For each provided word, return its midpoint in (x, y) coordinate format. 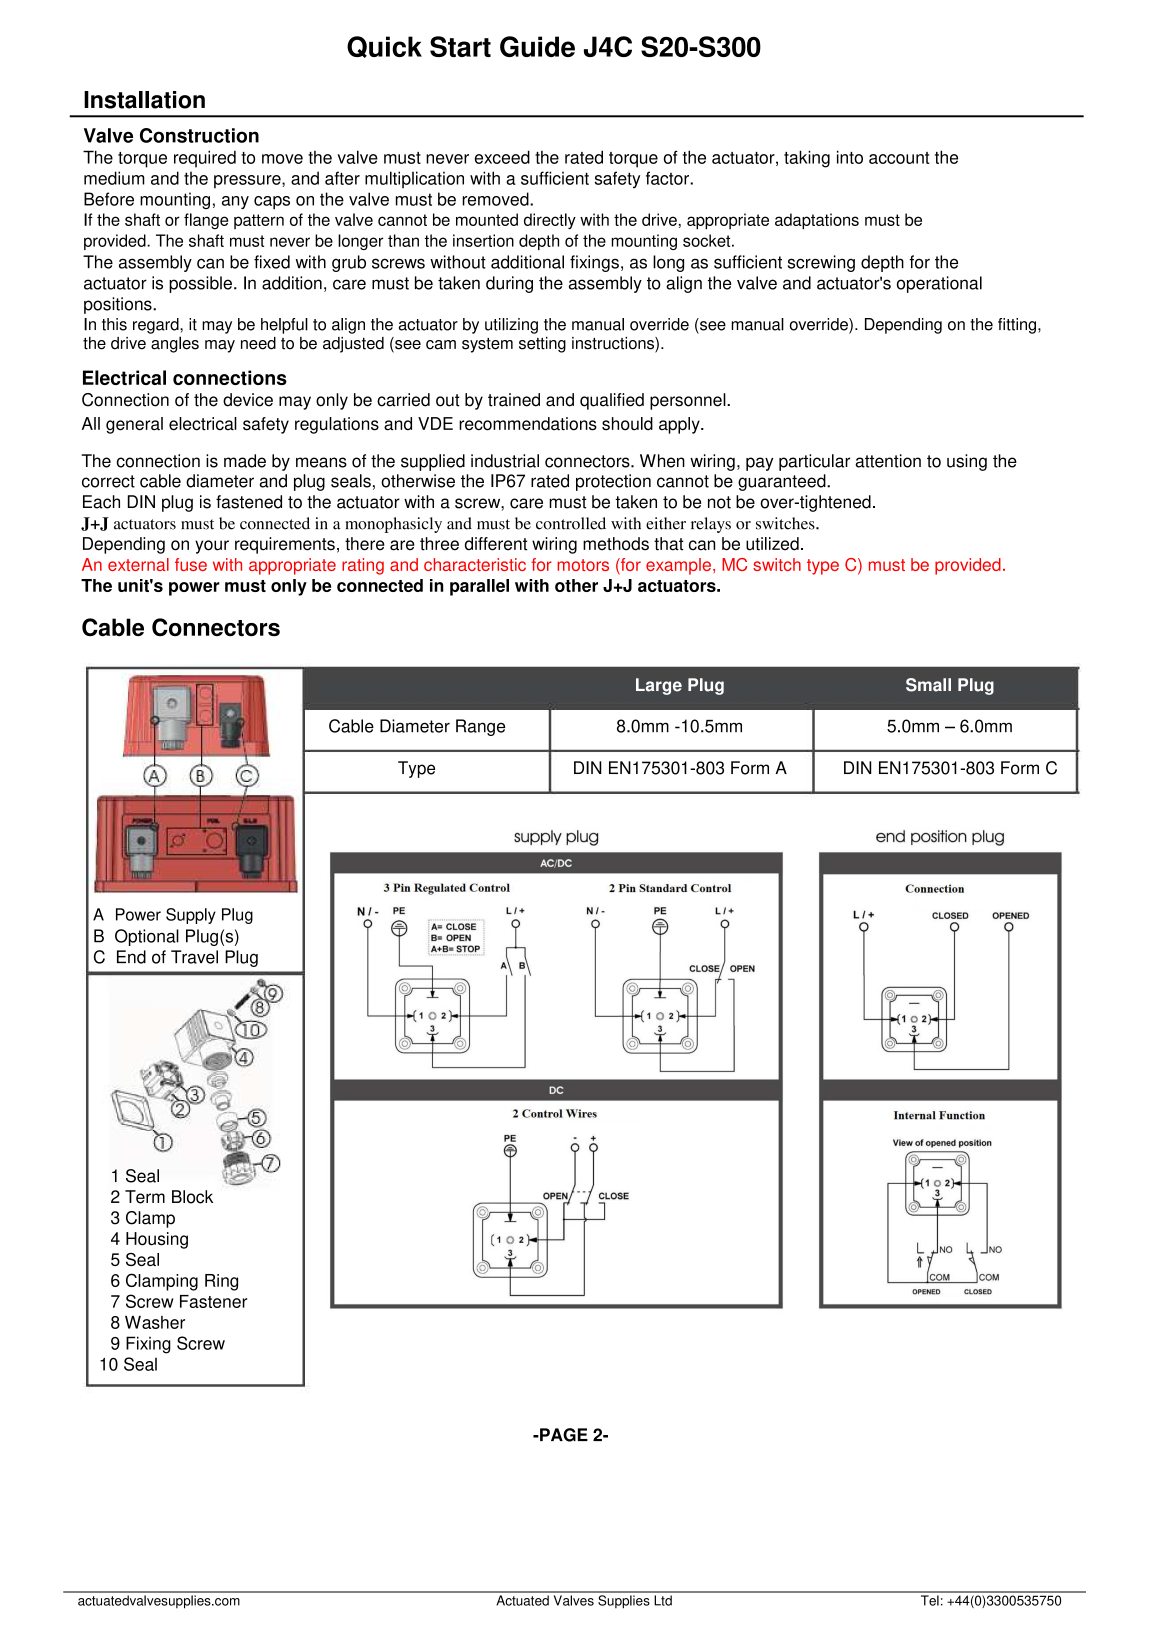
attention (888, 461)
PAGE (563, 1435)
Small (928, 685)
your (212, 547)
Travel (194, 957)
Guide (537, 46)
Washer (155, 1322)
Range (480, 727)
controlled (571, 523)
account (899, 158)
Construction (199, 135)
